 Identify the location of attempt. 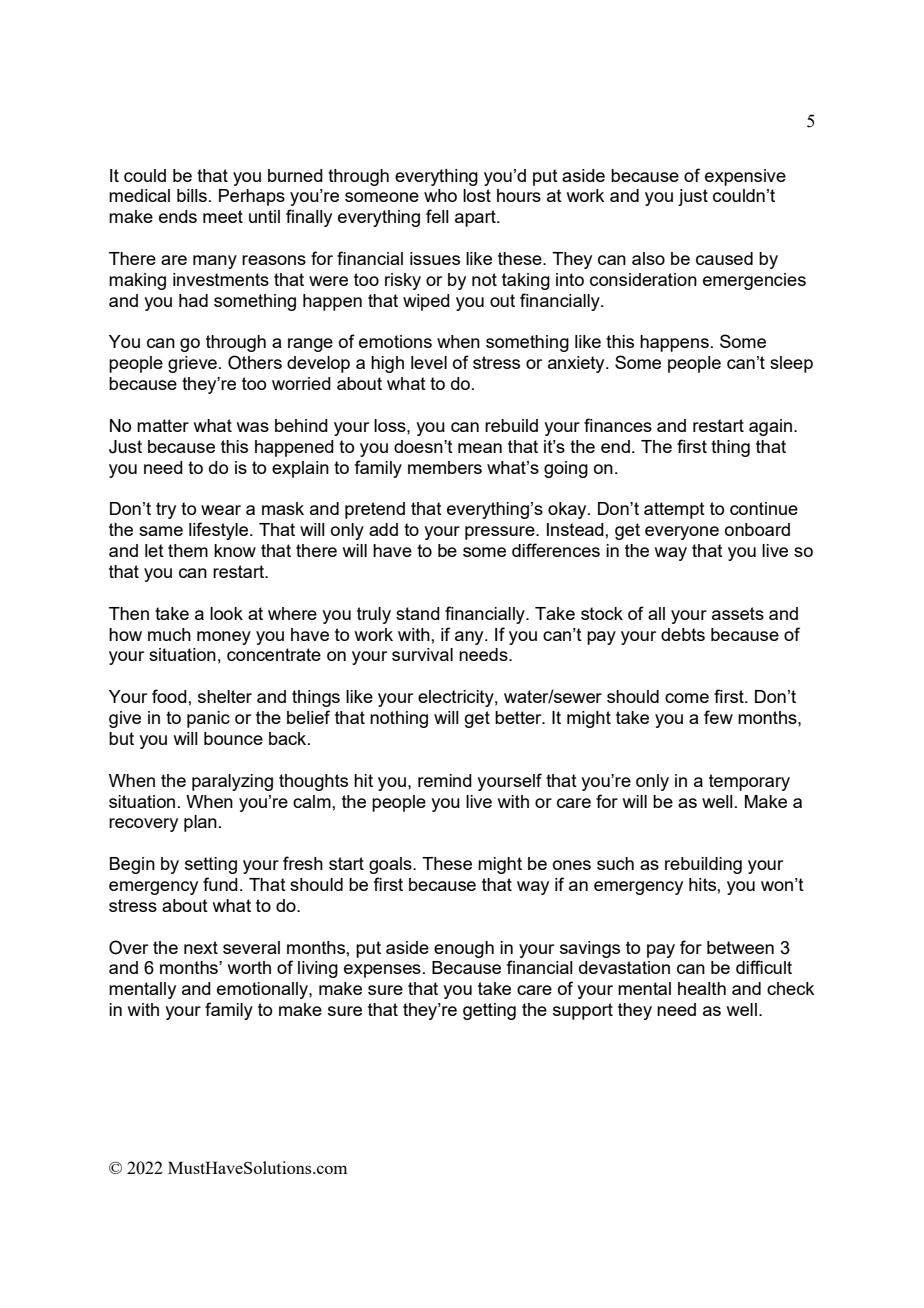
(674, 510).
